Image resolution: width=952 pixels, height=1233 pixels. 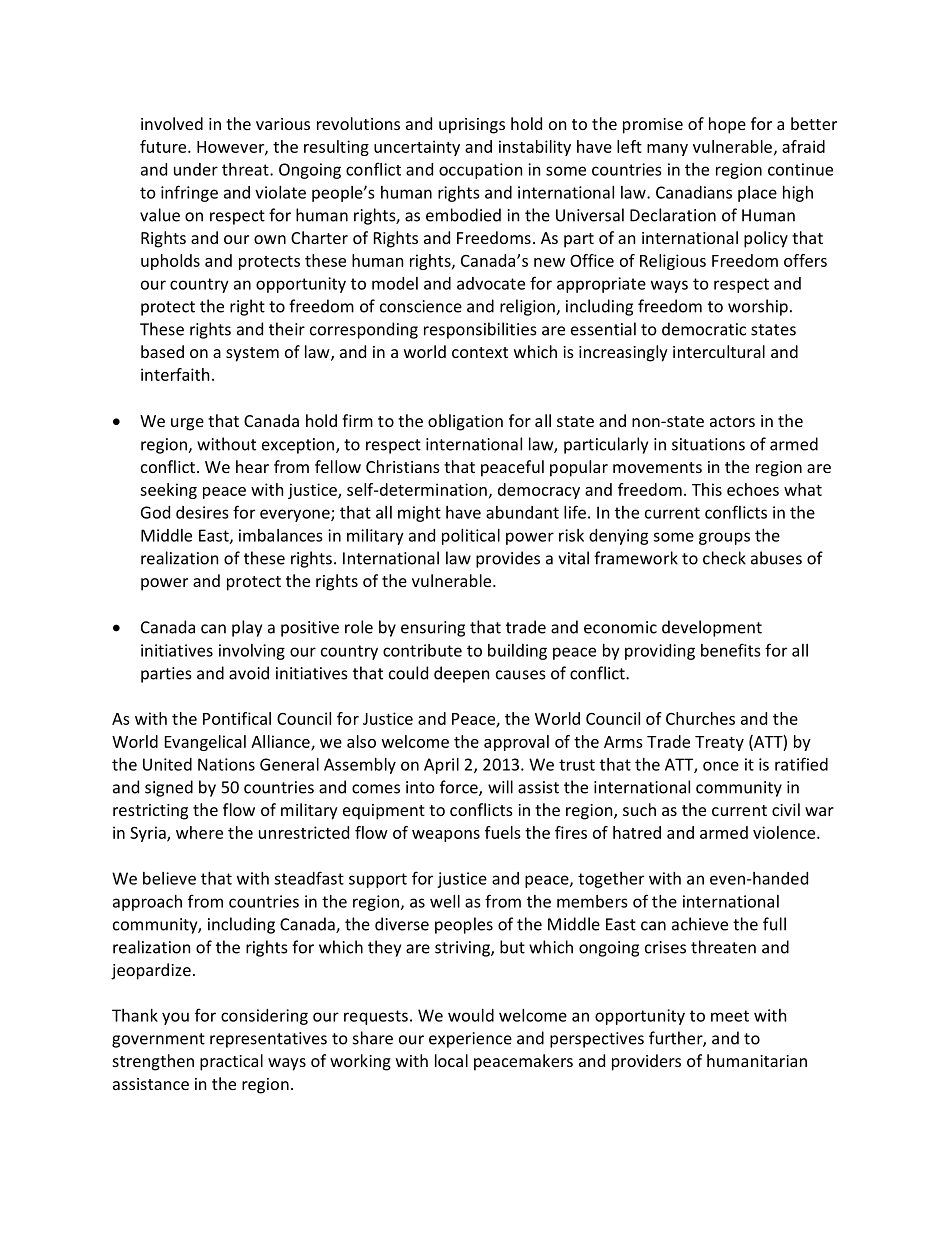 I want to click on occupation, so click(x=480, y=171).
